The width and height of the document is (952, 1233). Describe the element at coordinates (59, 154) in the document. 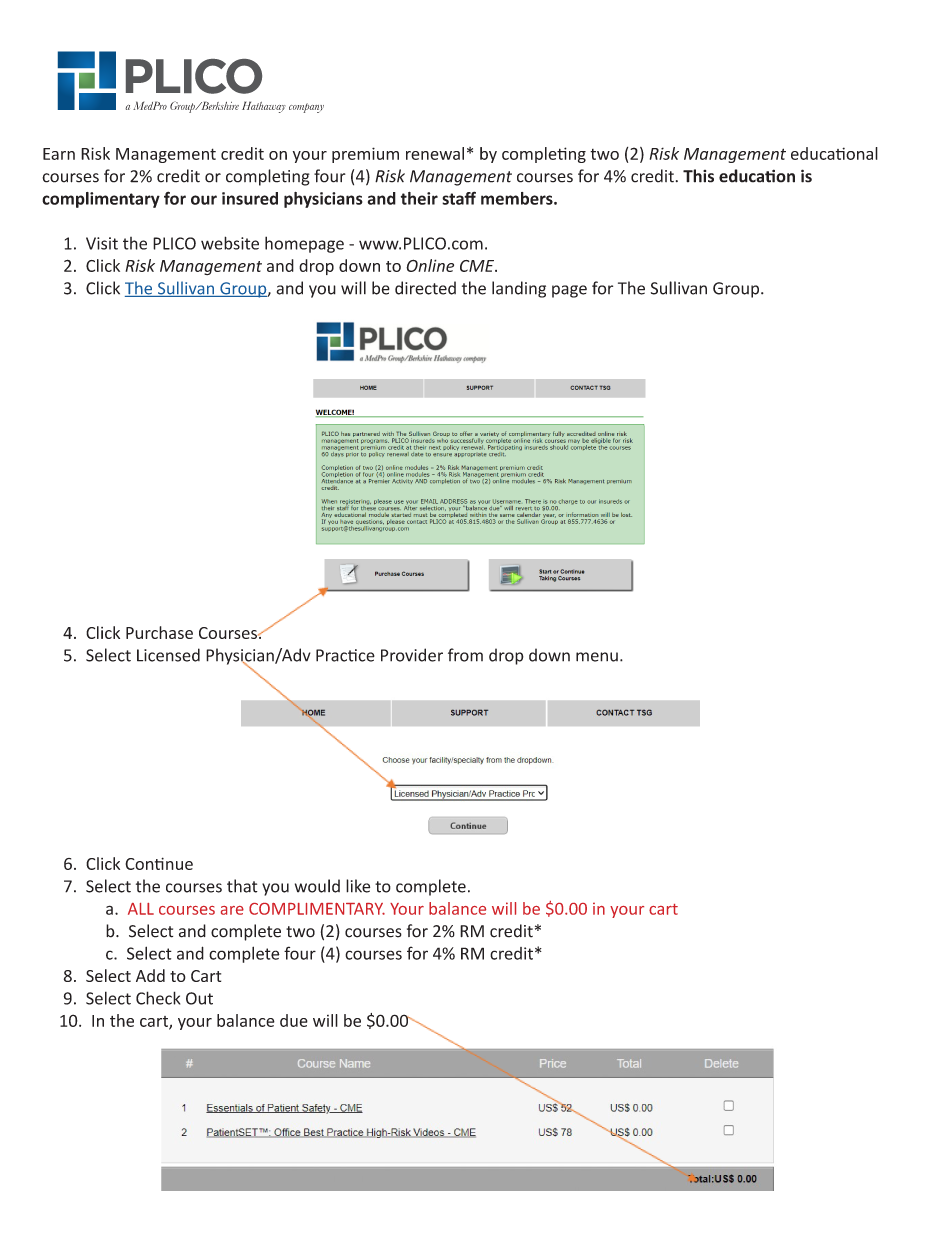

I see `Earn` at that location.
